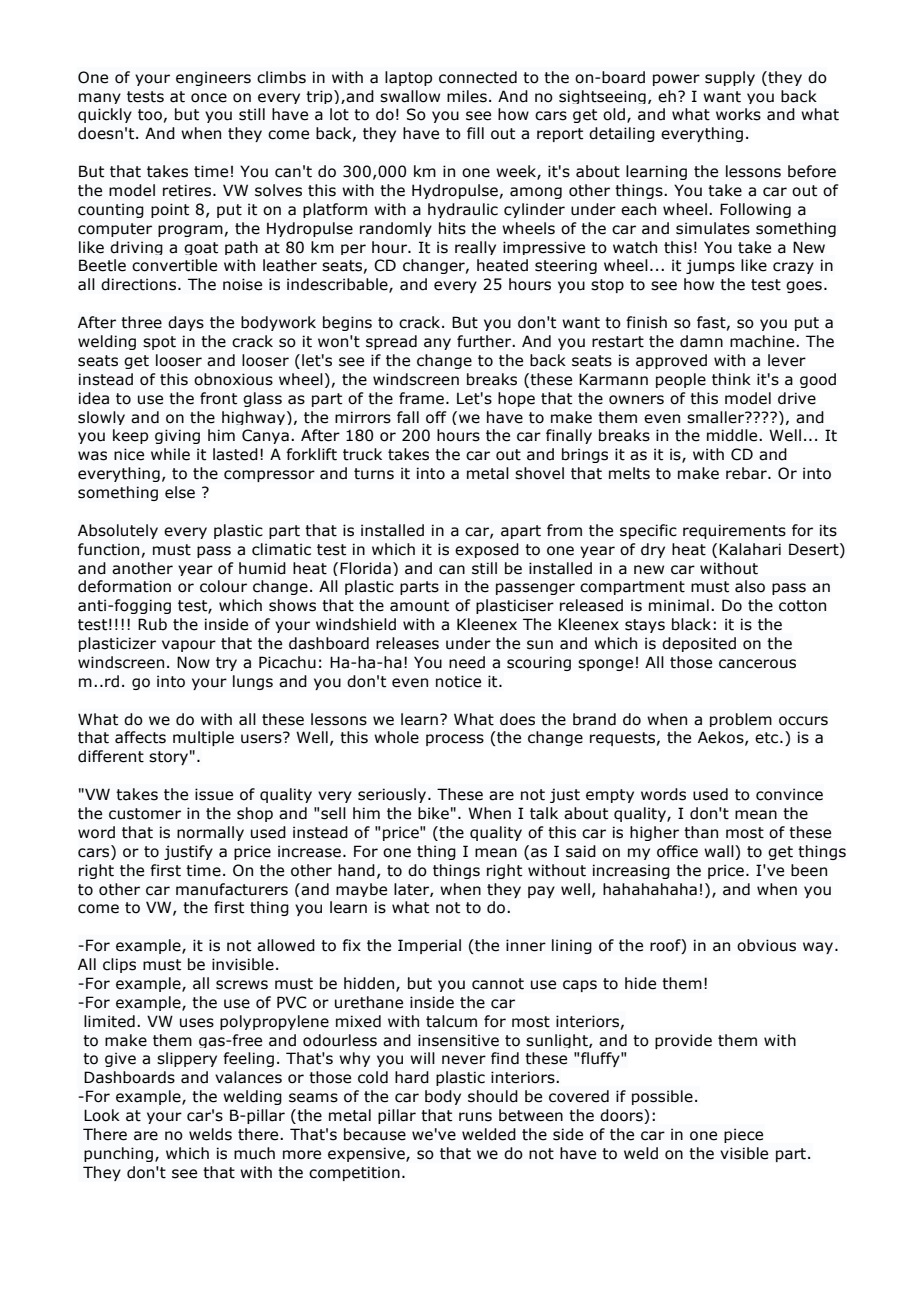  What do you see at coordinates (467, 96) in the screenshot?
I see `miles` at bounding box center [467, 96].
